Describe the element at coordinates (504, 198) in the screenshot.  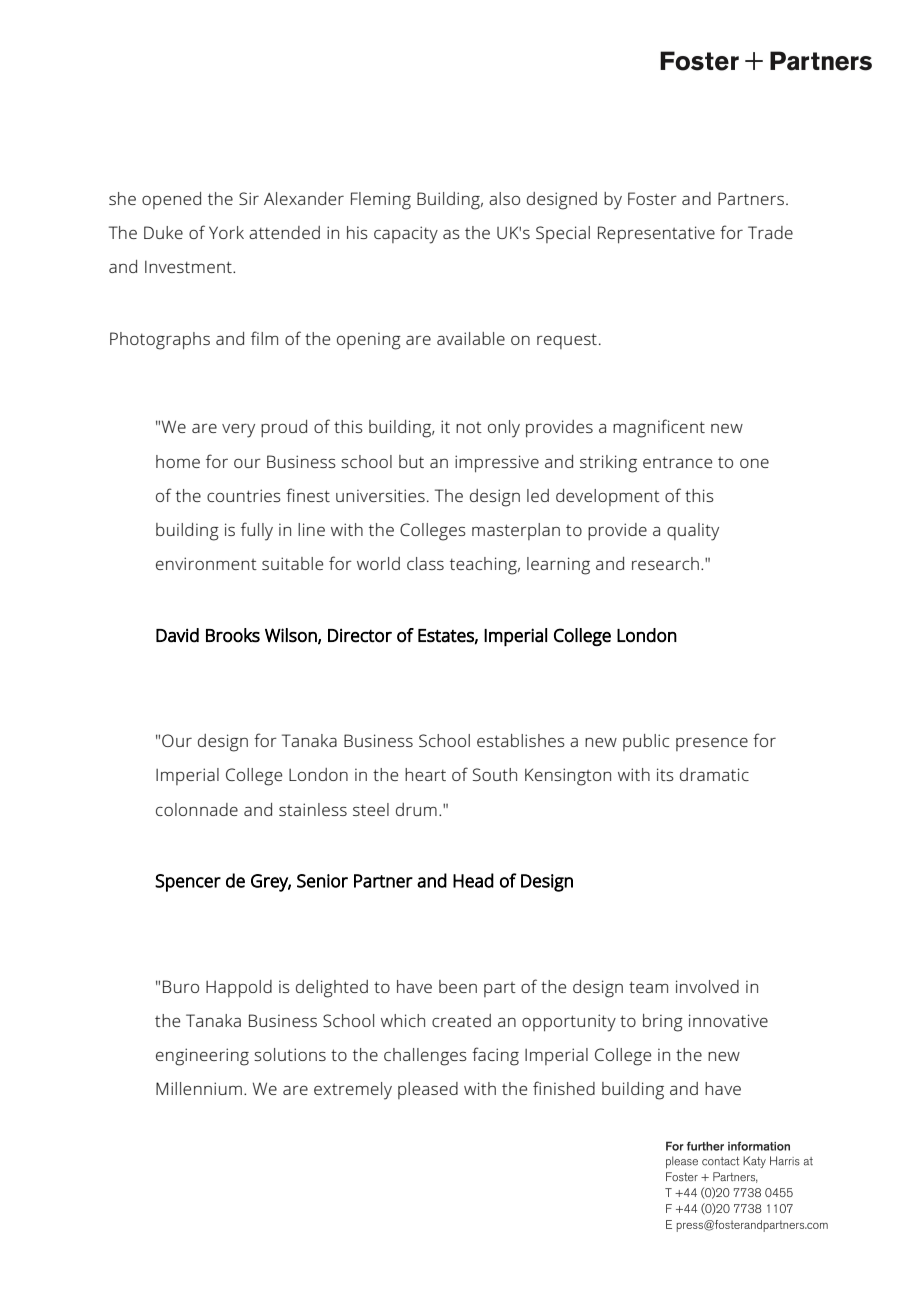
I see `also` at that location.
